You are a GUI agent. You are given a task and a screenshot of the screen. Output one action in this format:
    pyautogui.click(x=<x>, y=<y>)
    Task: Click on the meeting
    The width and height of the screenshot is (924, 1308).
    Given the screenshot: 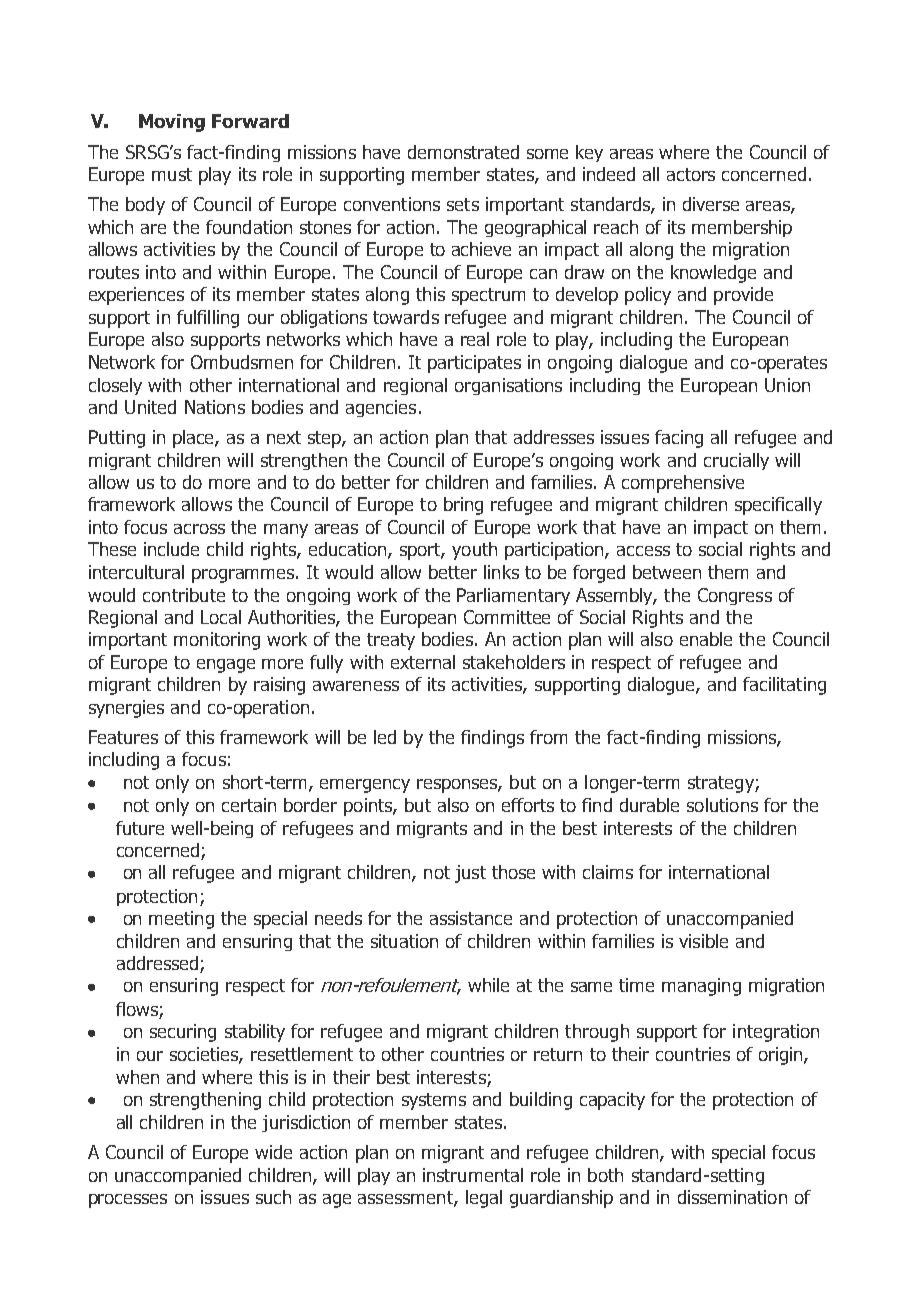 What is the action you would take?
    pyautogui.click(x=181, y=920)
